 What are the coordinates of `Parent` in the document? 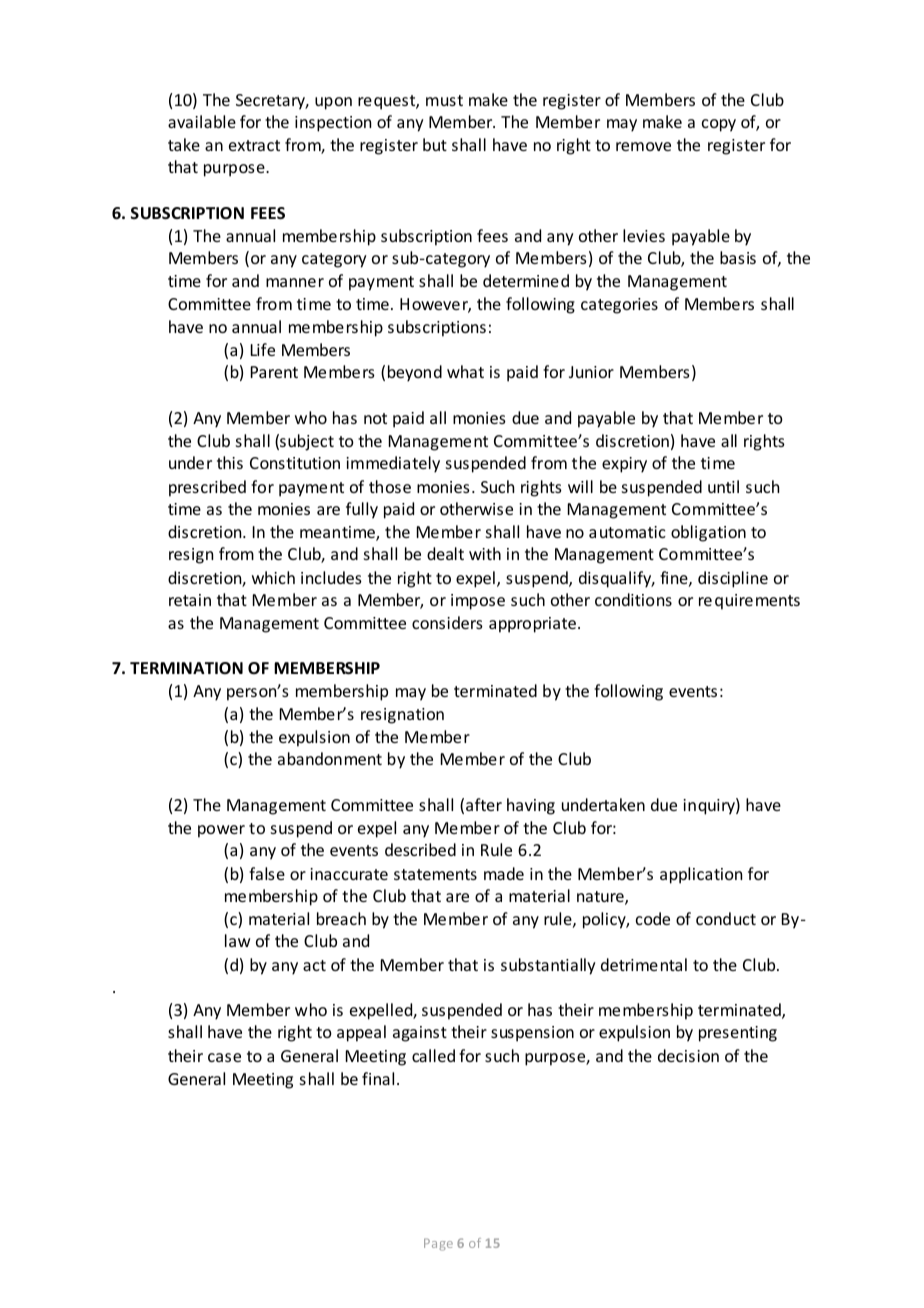 It's located at (274, 372).
